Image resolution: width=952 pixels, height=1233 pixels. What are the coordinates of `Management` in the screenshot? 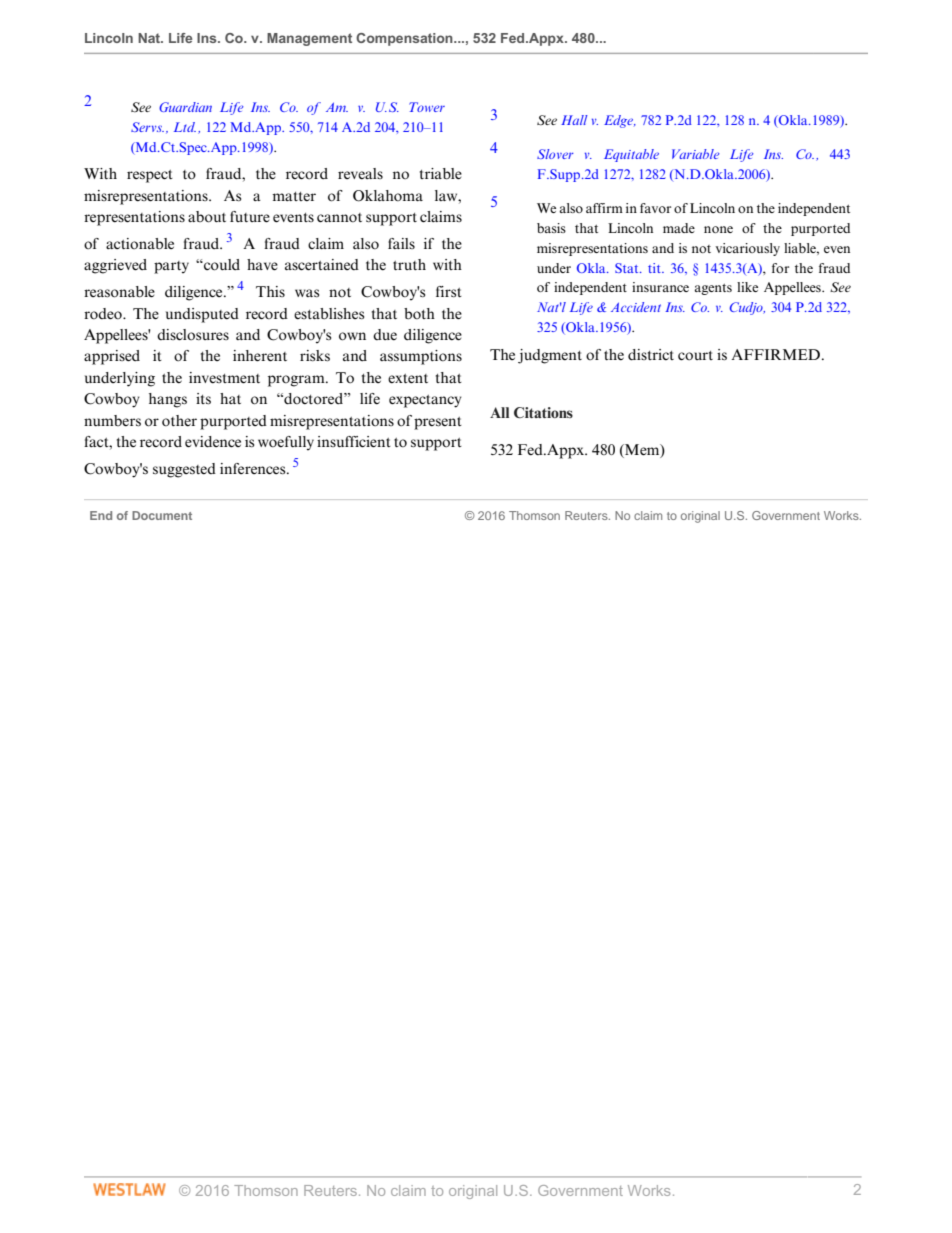 It's located at (309, 39).
